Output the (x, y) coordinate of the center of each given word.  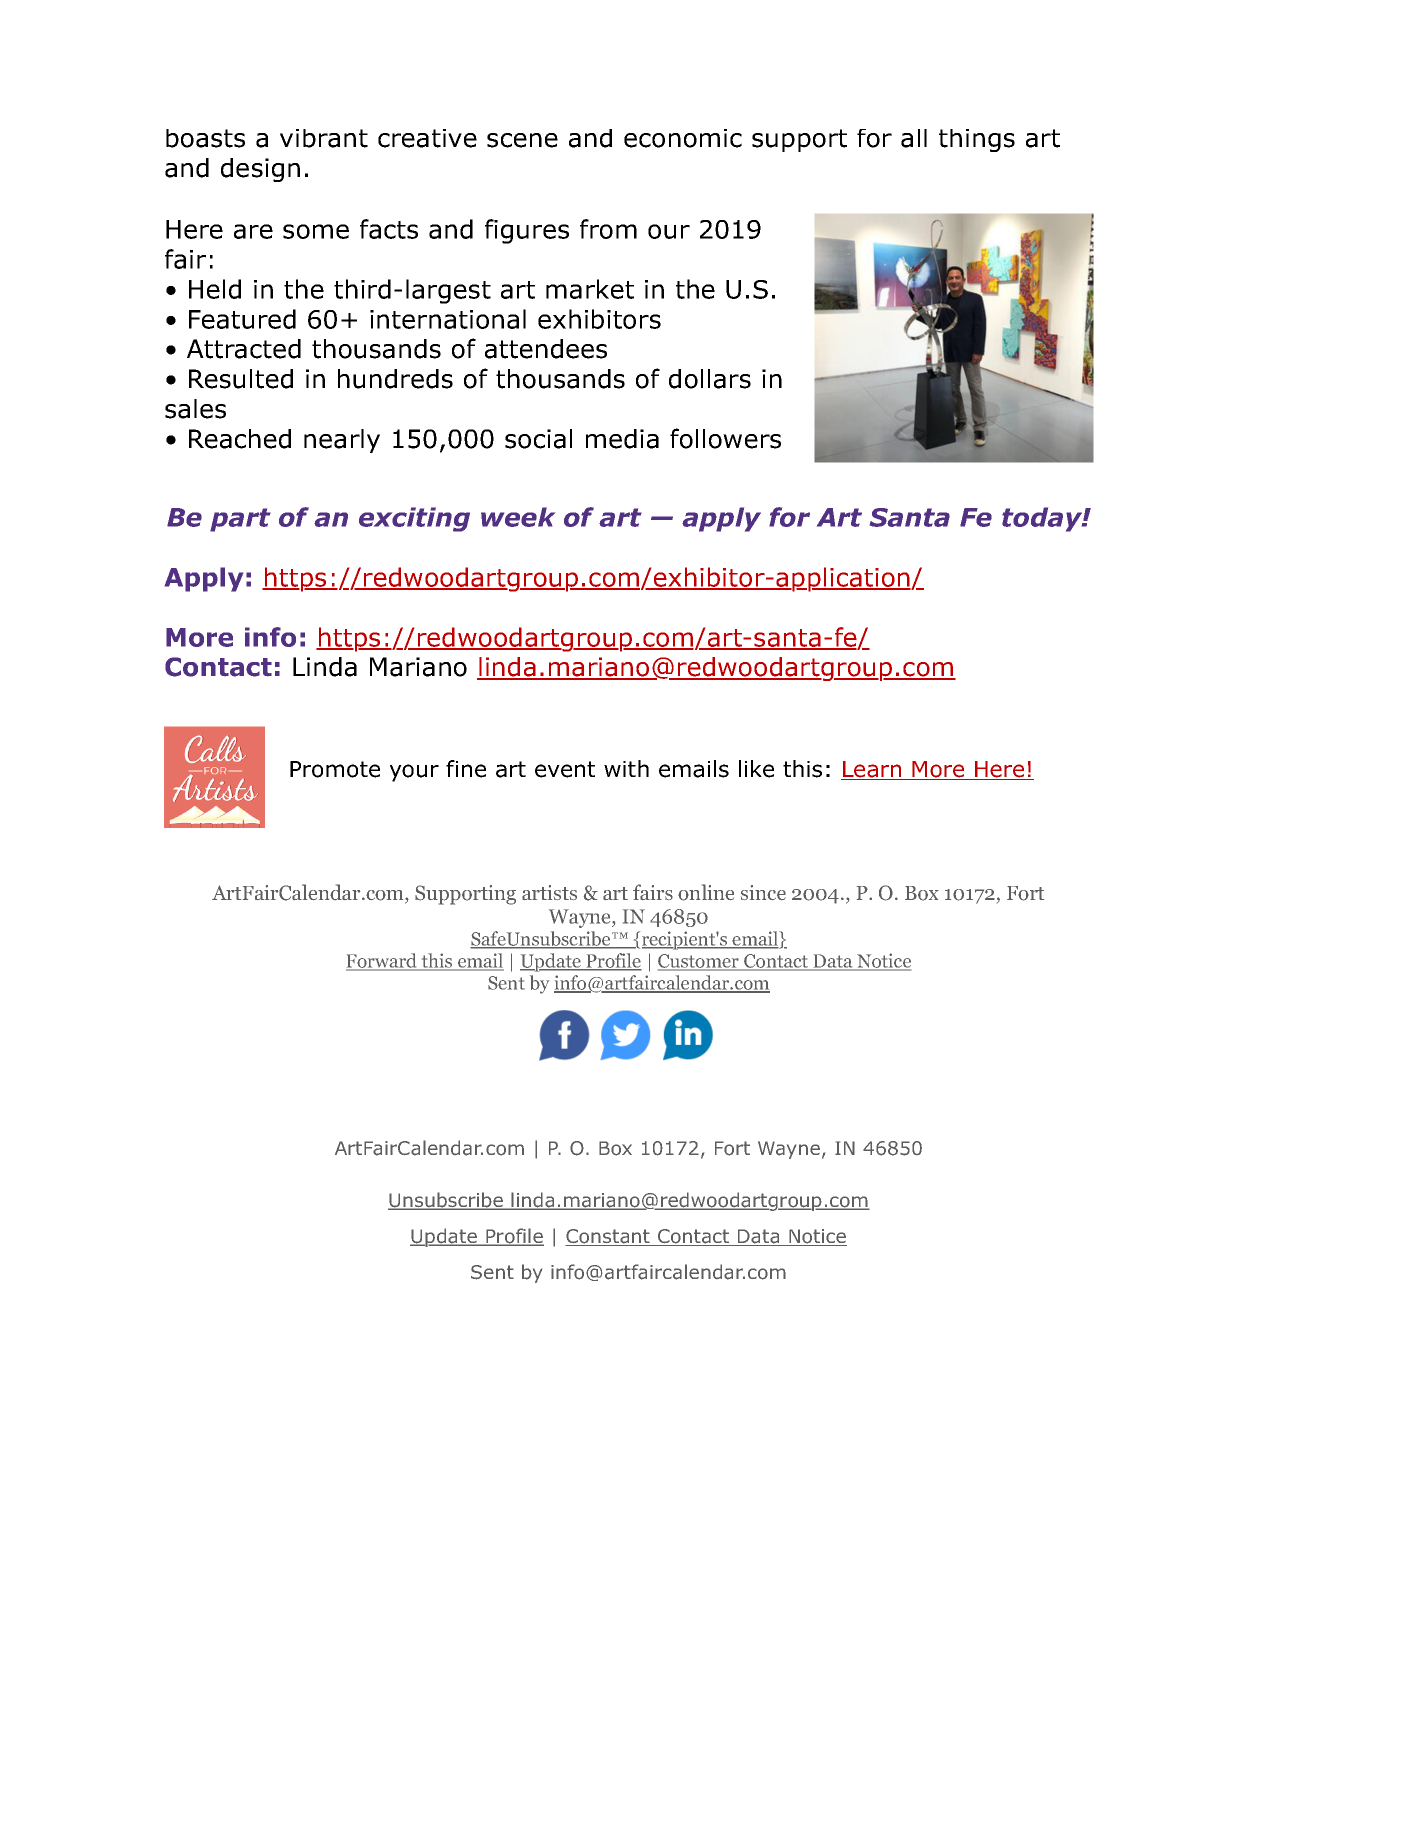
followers (725, 438)
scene (522, 140)
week (518, 517)
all (914, 138)
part (240, 520)
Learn (872, 770)
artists (549, 892)
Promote (335, 769)
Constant (608, 1237)
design (260, 170)
